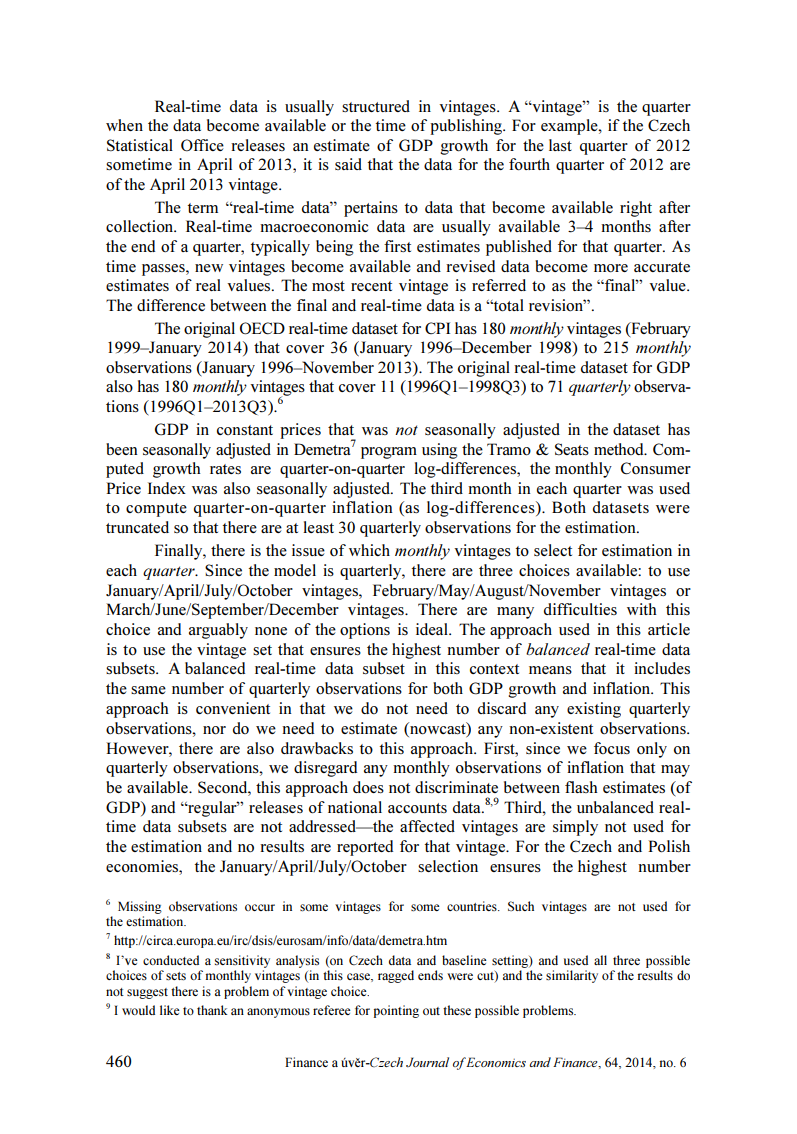 This image has height=1134, width=797. I want to click on Office, so click(202, 145).
